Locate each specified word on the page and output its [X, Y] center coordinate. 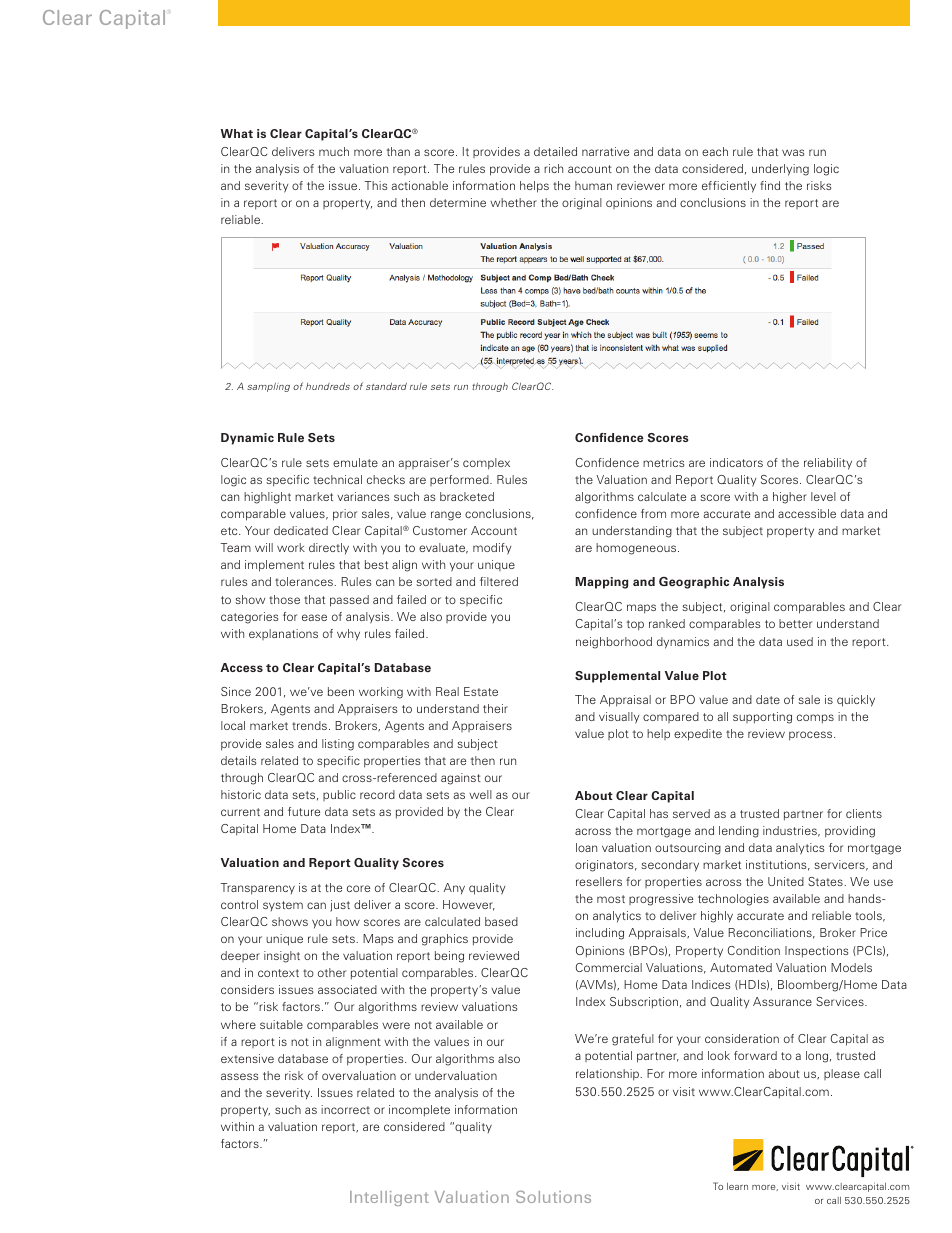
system [283, 906]
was [793, 152]
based [501, 921]
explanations [283, 634]
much [334, 151]
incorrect [345, 1109]
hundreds [328, 386]
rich [553, 168]
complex [486, 464]
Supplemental [617, 677]
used [800, 641]
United [786, 881]
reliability [828, 464]
